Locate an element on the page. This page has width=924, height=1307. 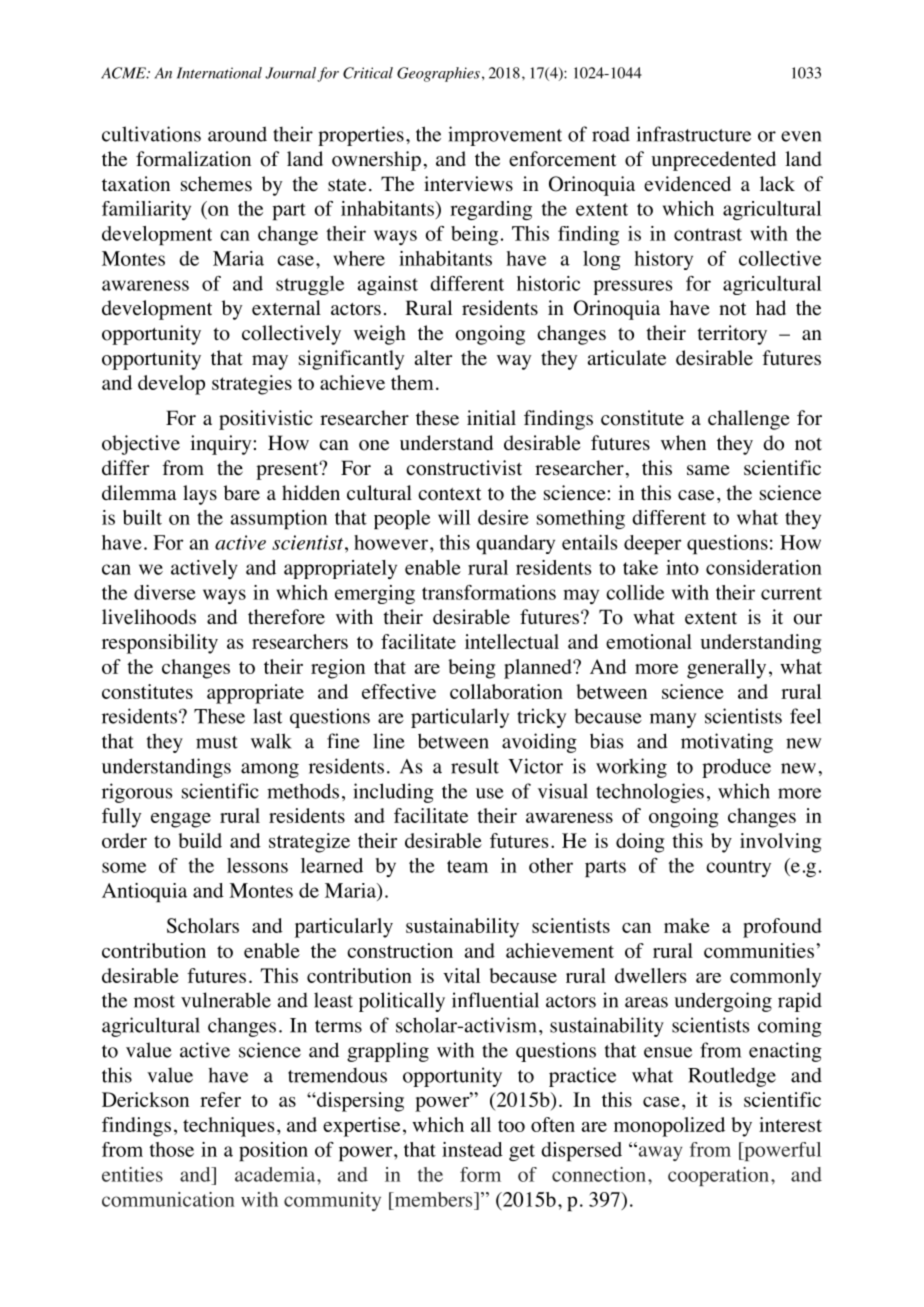
intellectual is located at coordinates (512, 641).
